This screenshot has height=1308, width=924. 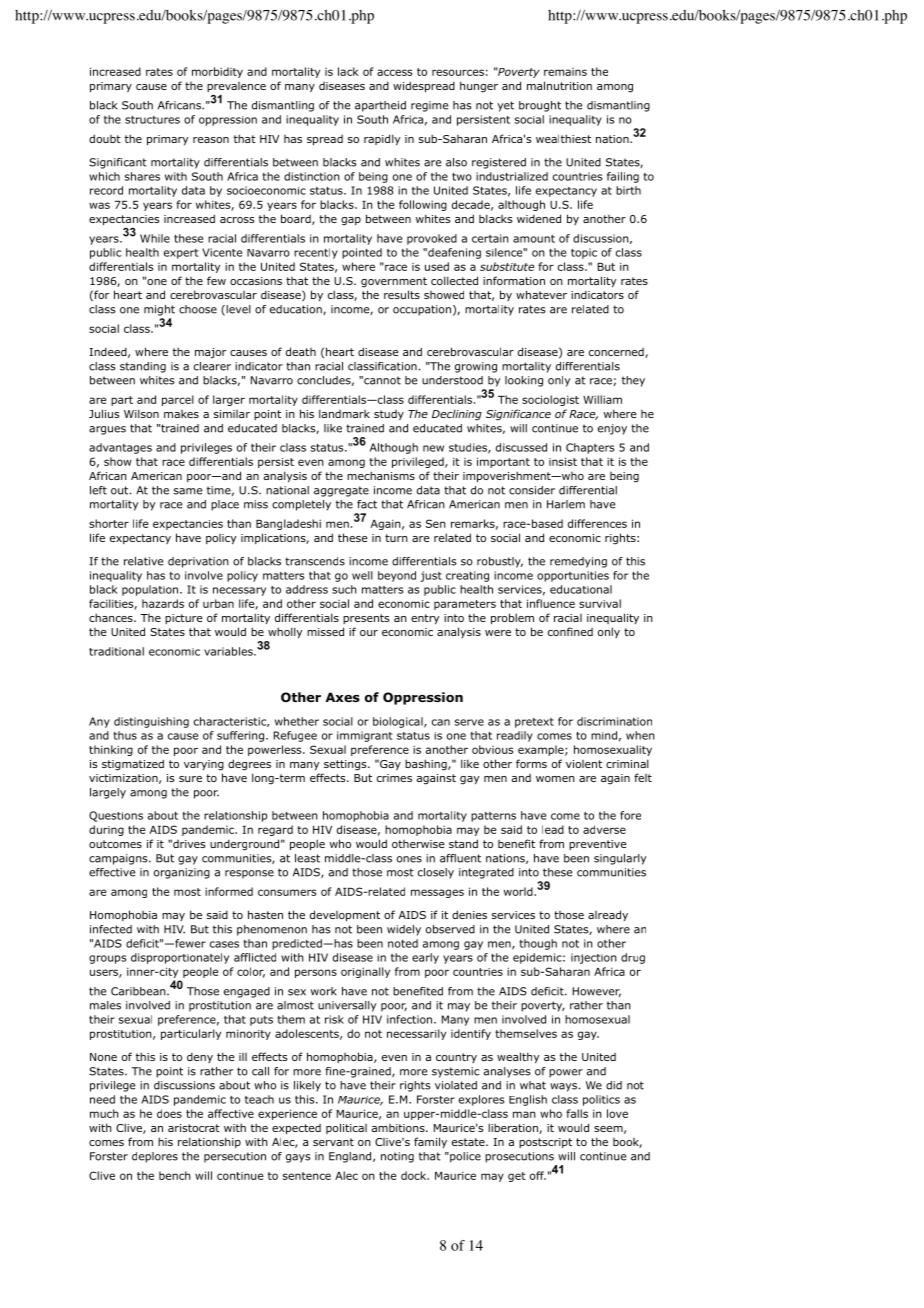 What do you see at coordinates (152, 120) in the screenshot?
I see `structures` at bounding box center [152, 120].
